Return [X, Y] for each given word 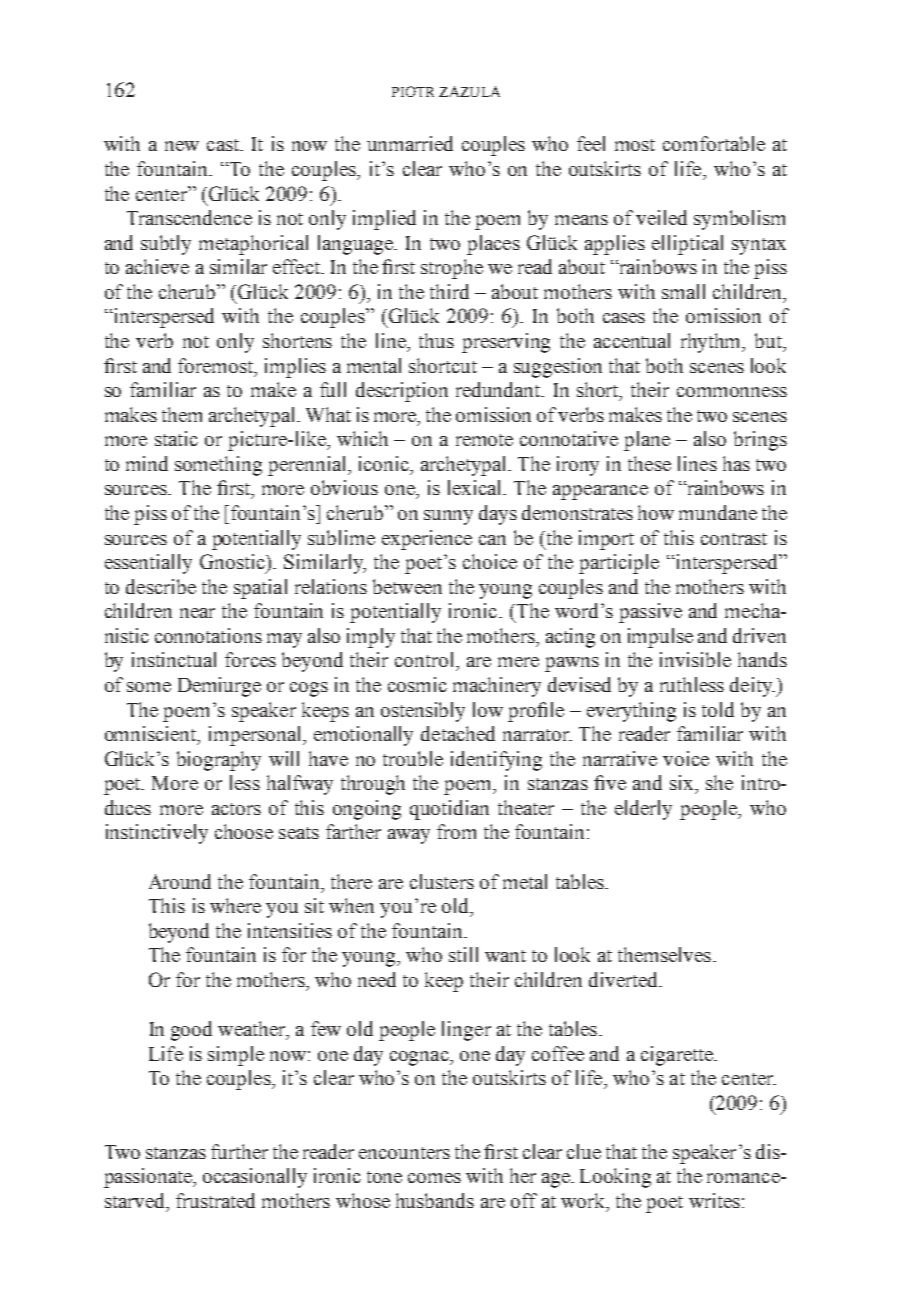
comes [434, 1178]
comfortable [714, 143]
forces [250, 659]
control [426, 659]
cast [224, 145]
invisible [695, 659]
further [239, 1151]
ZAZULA [469, 91]
